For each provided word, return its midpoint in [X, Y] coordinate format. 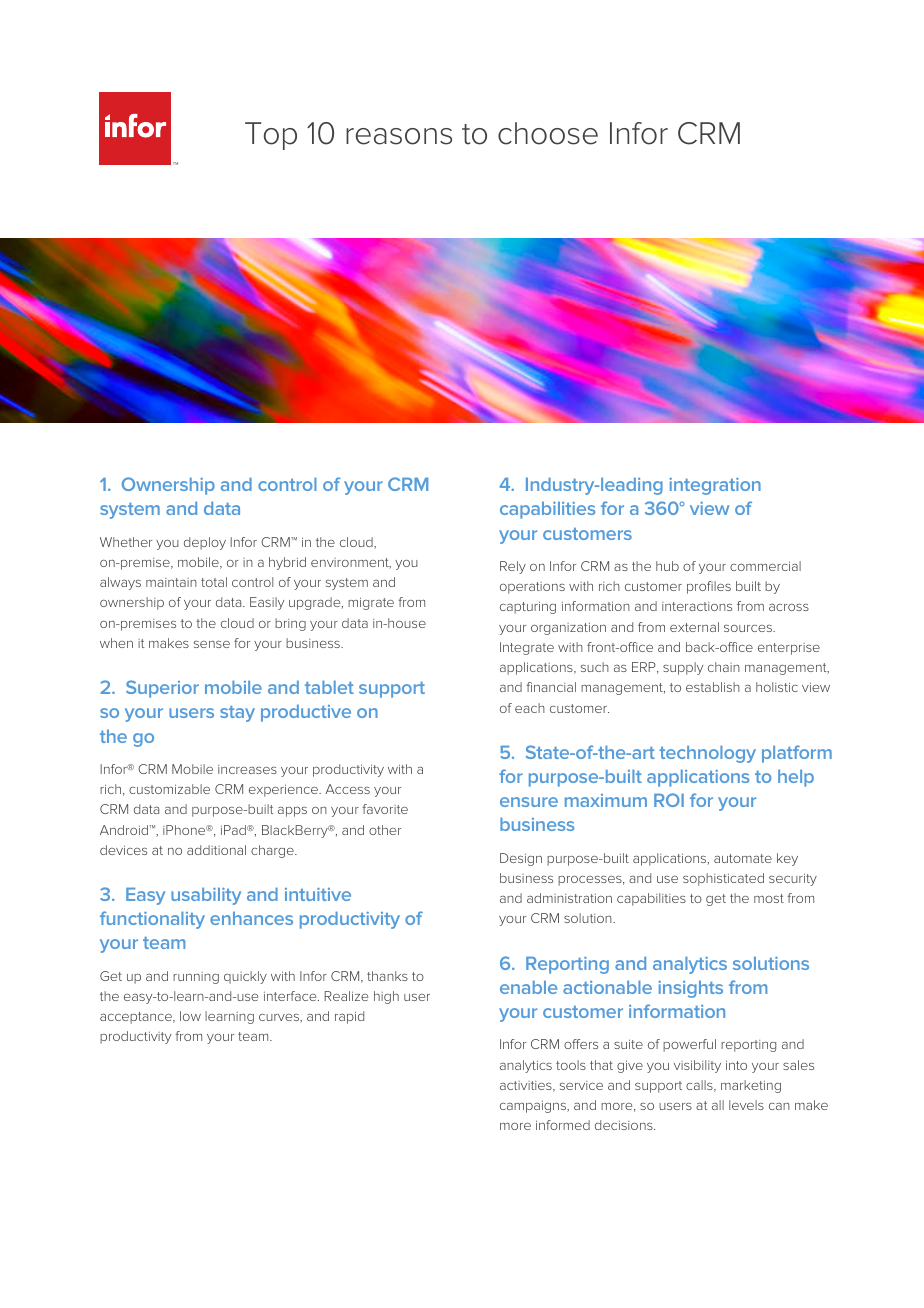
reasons [399, 136]
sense [212, 644]
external [694, 627]
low [190, 1016]
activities [527, 1086]
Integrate [527, 648]
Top [271, 136]
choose [548, 133]
